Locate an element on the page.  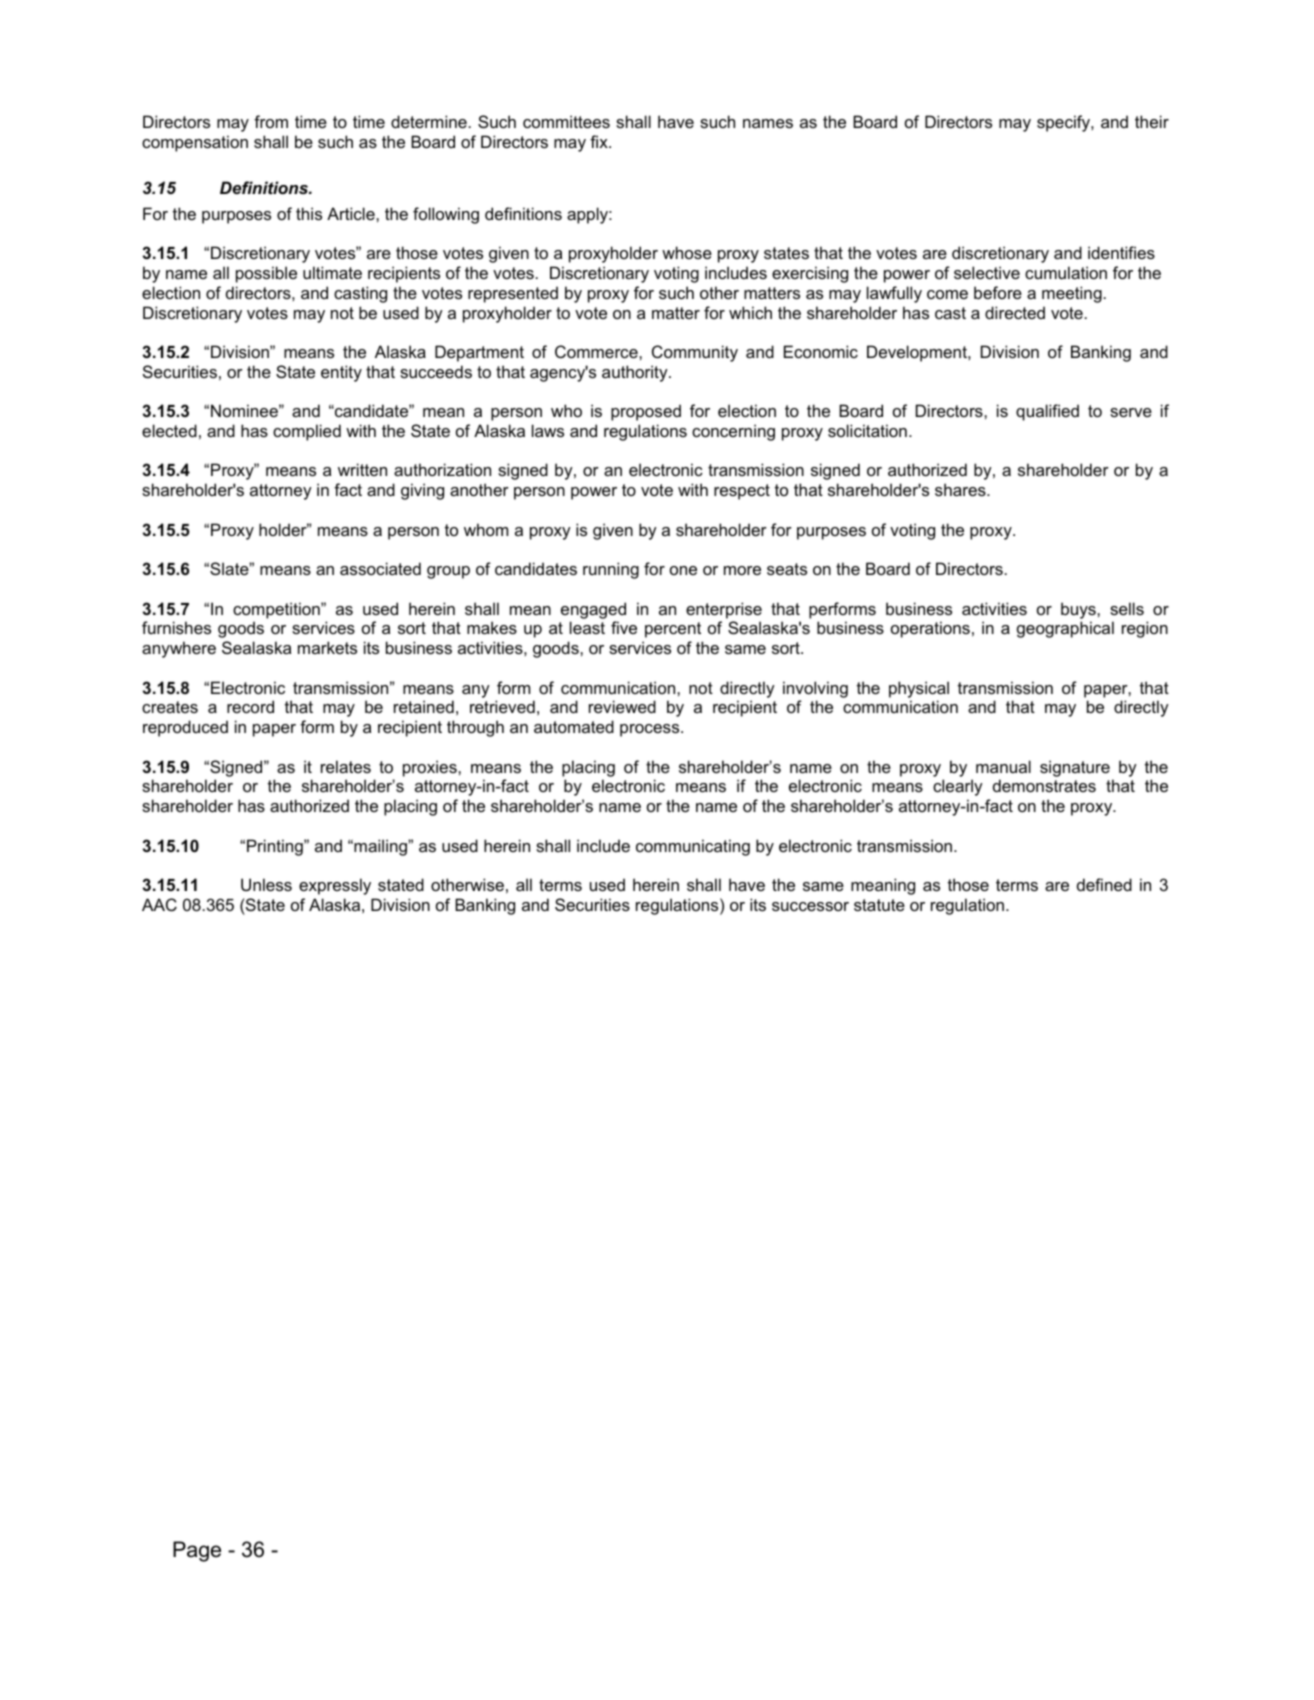
statute is located at coordinates (879, 905).
